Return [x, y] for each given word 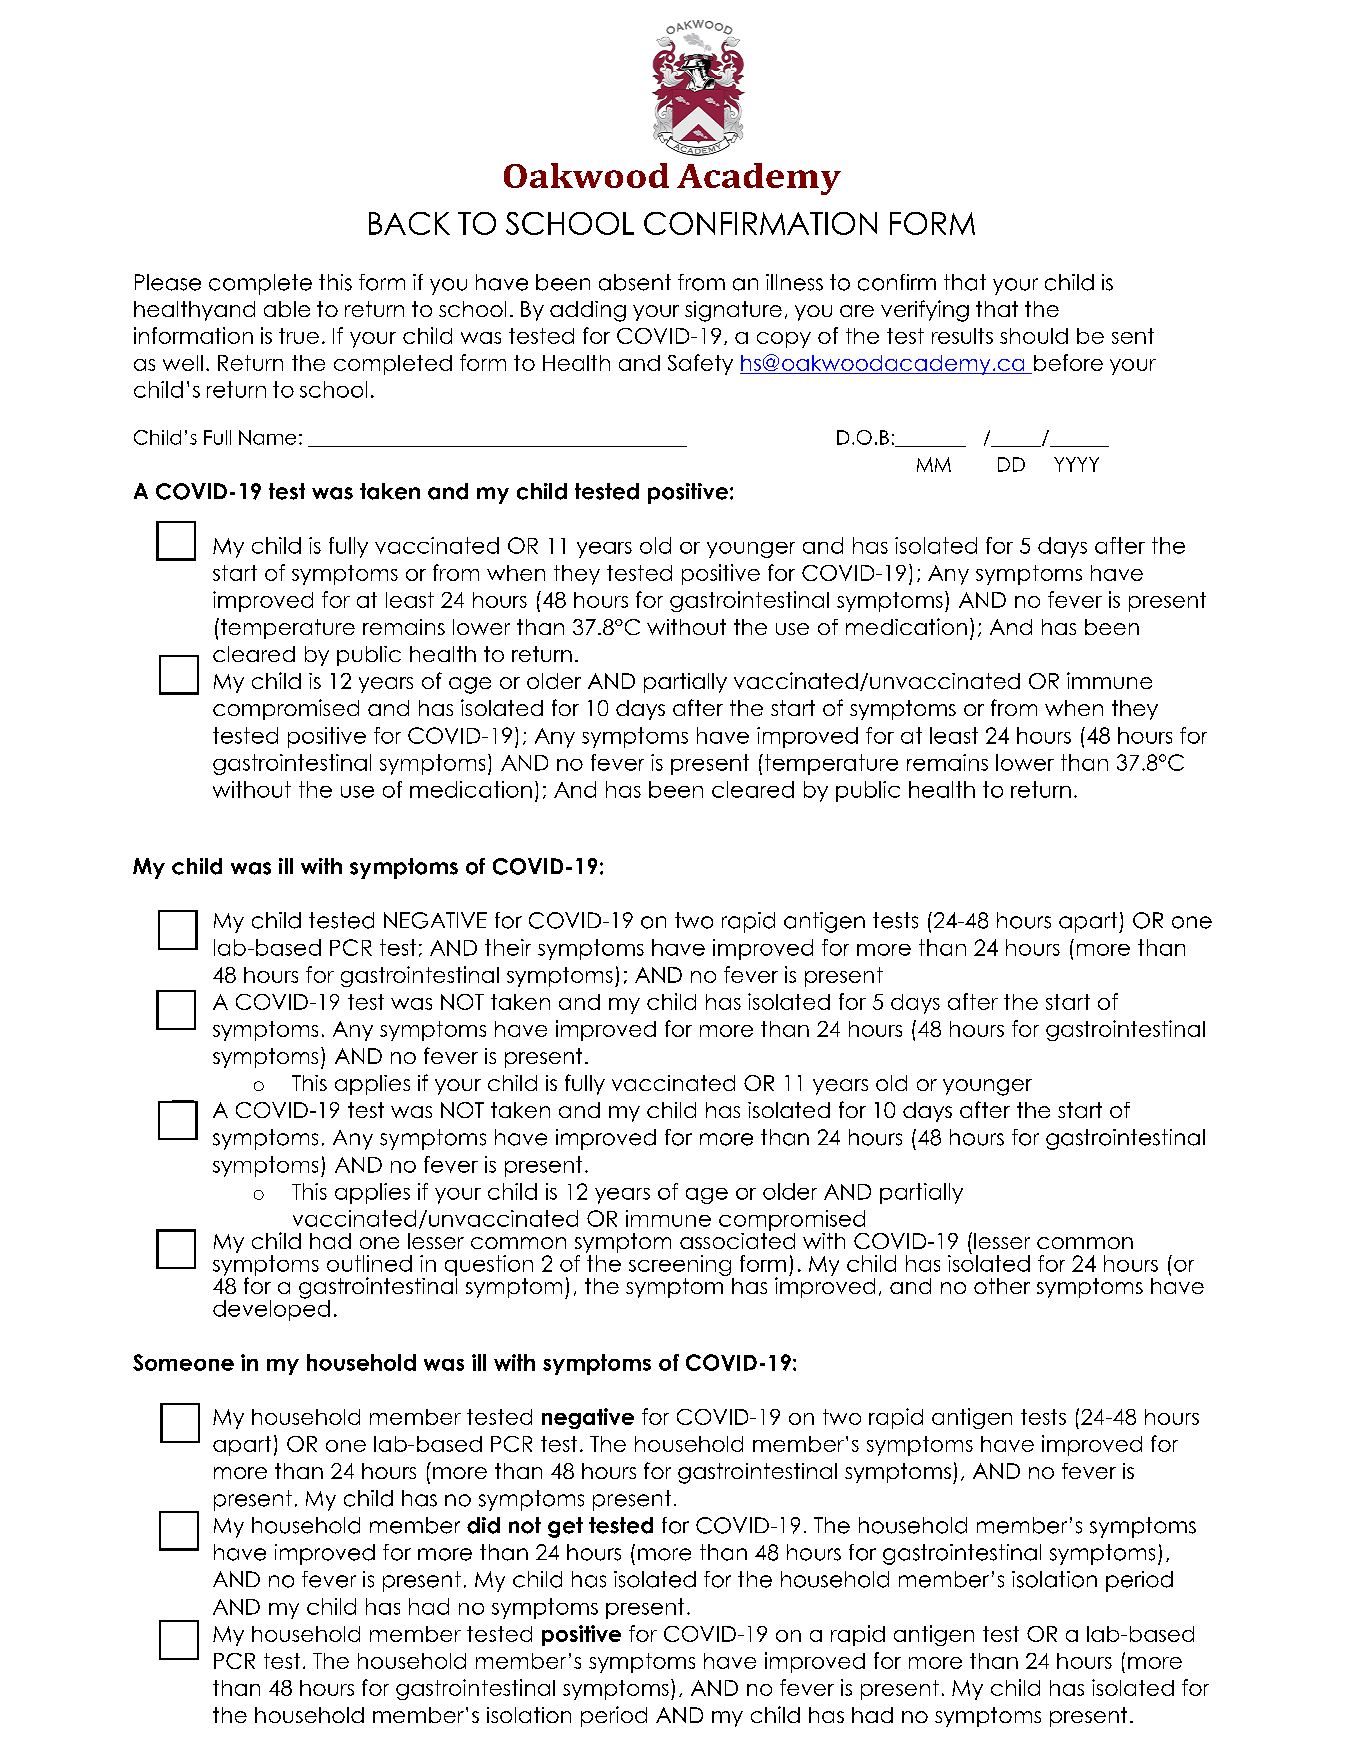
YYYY [1076, 464]
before [1068, 362]
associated [737, 1239]
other [1002, 1286]
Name [267, 437]
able [287, 309]
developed [271, 1309]
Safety [700, 364]
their [508, 947]
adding [588, 311]
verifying [925, 311]
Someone [183, 1362]
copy [784, 340]
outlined [369, 1263]
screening [681, 1267]
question [489, 1265]
